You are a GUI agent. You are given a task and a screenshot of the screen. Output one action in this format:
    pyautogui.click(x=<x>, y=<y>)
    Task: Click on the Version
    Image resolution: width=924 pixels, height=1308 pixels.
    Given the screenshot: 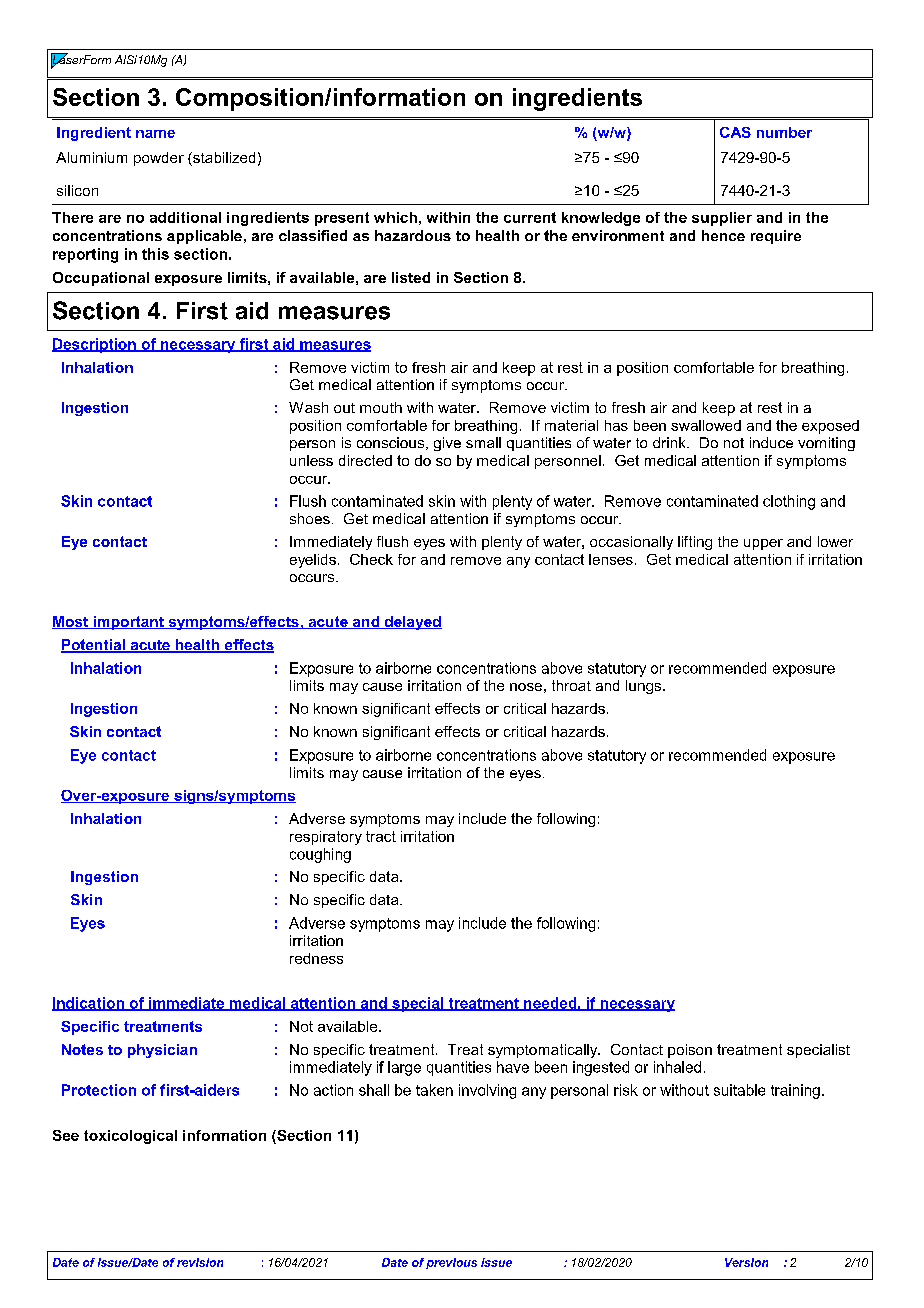 What is the action you would take?
    pyautogui.click(x=746, y=1262)
